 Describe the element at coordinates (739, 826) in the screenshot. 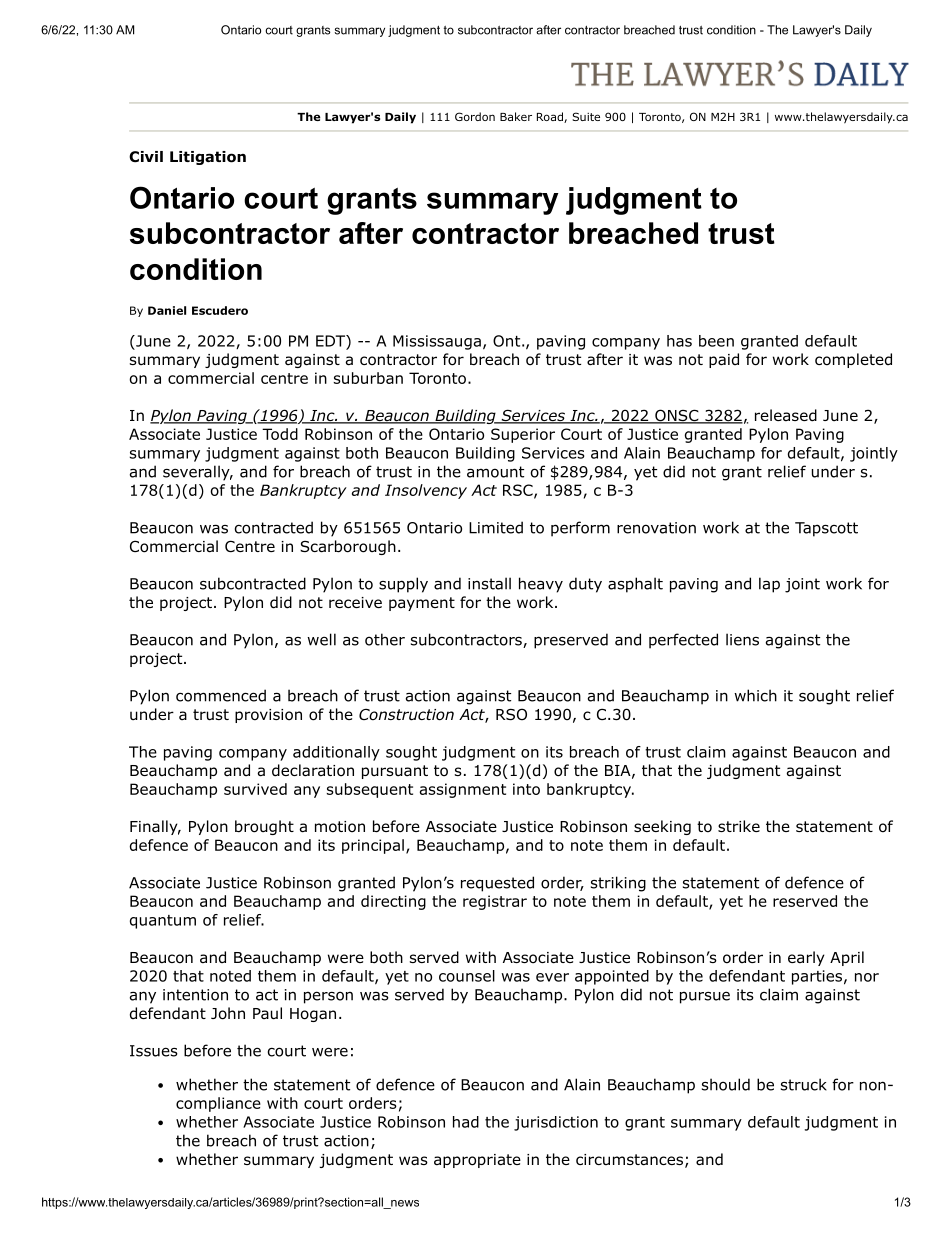

I see `strike` at that location.
